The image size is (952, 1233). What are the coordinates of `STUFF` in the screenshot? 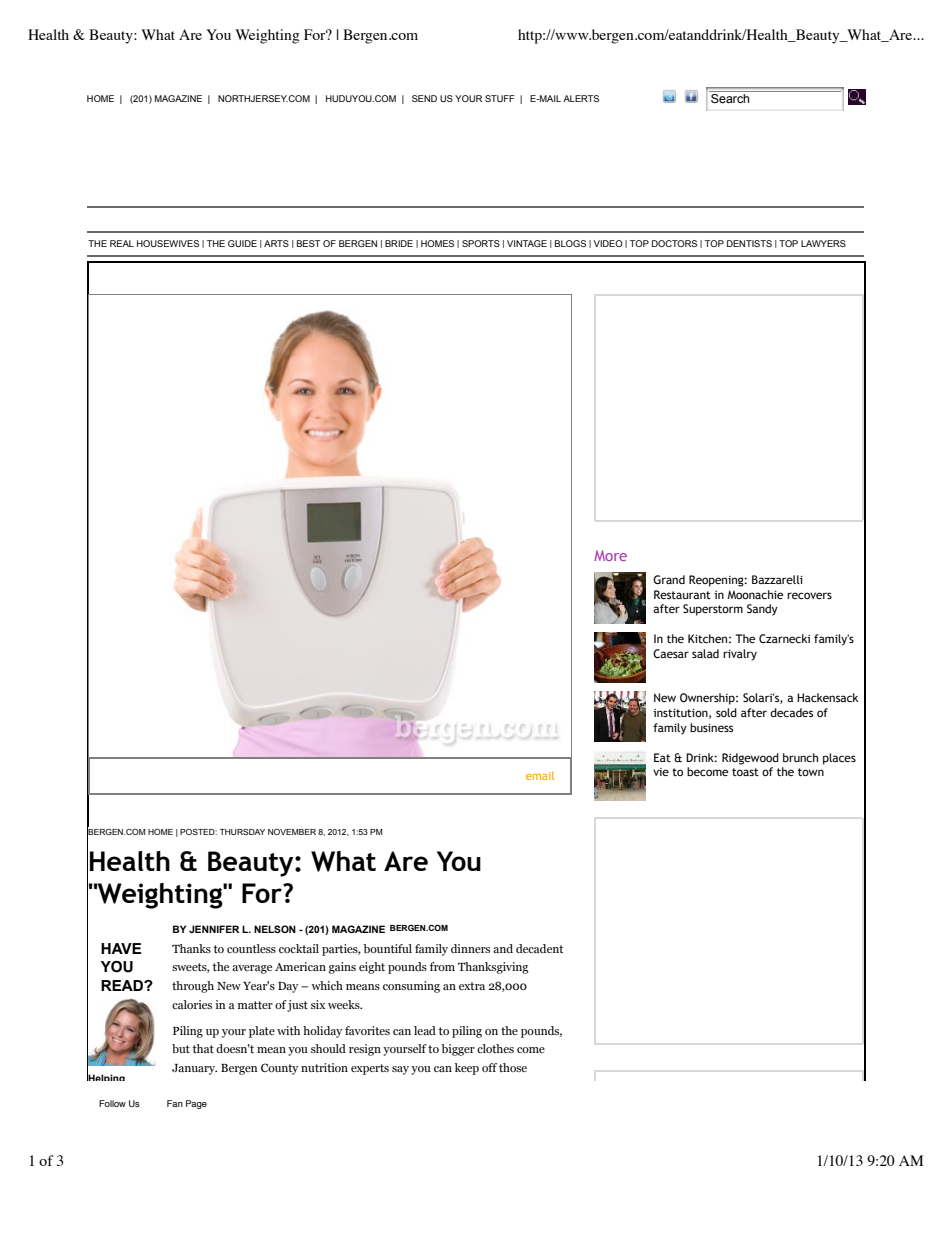 It's located at (500, 98).
